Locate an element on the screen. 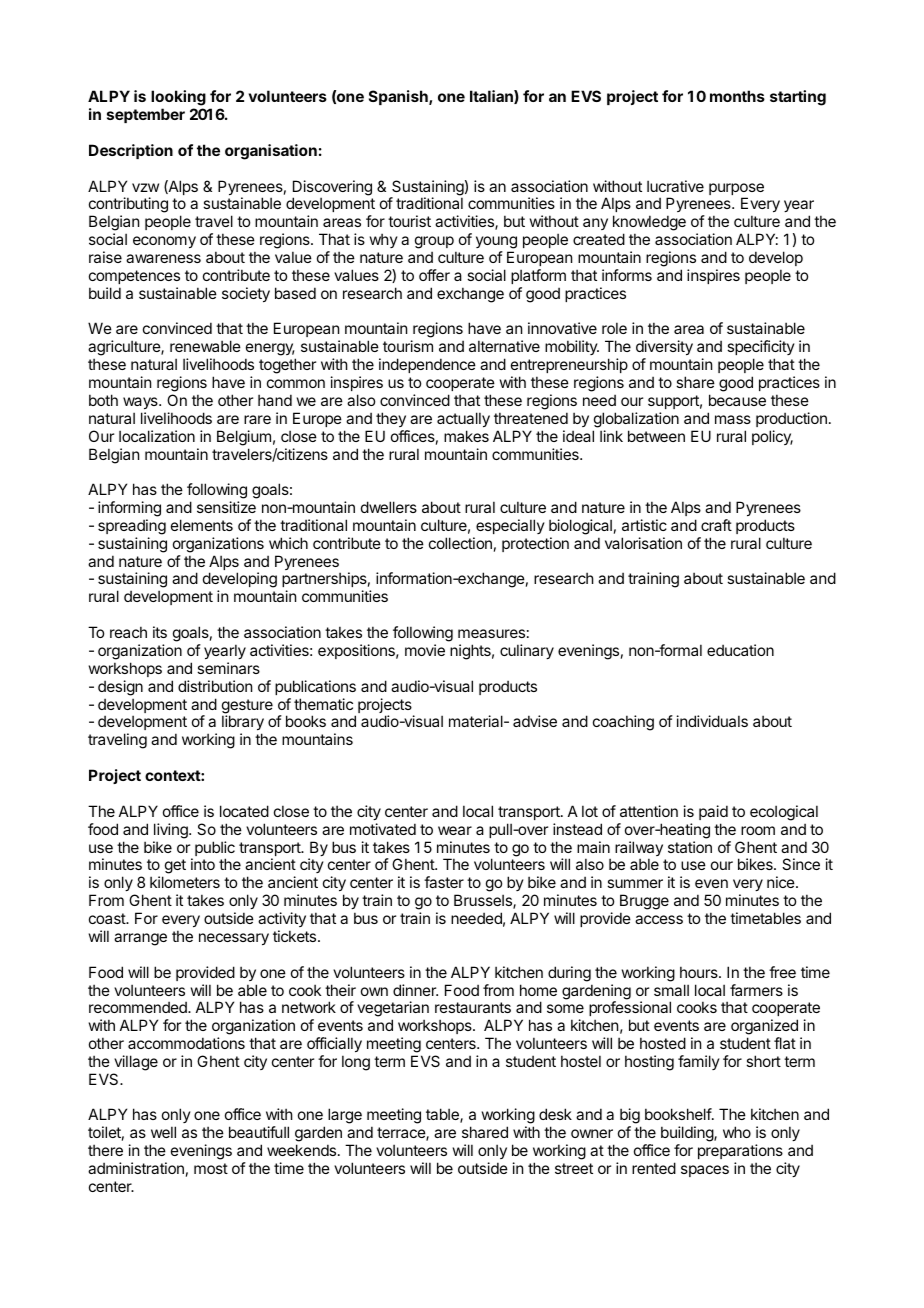  station is located at coordinates (690, 847).
